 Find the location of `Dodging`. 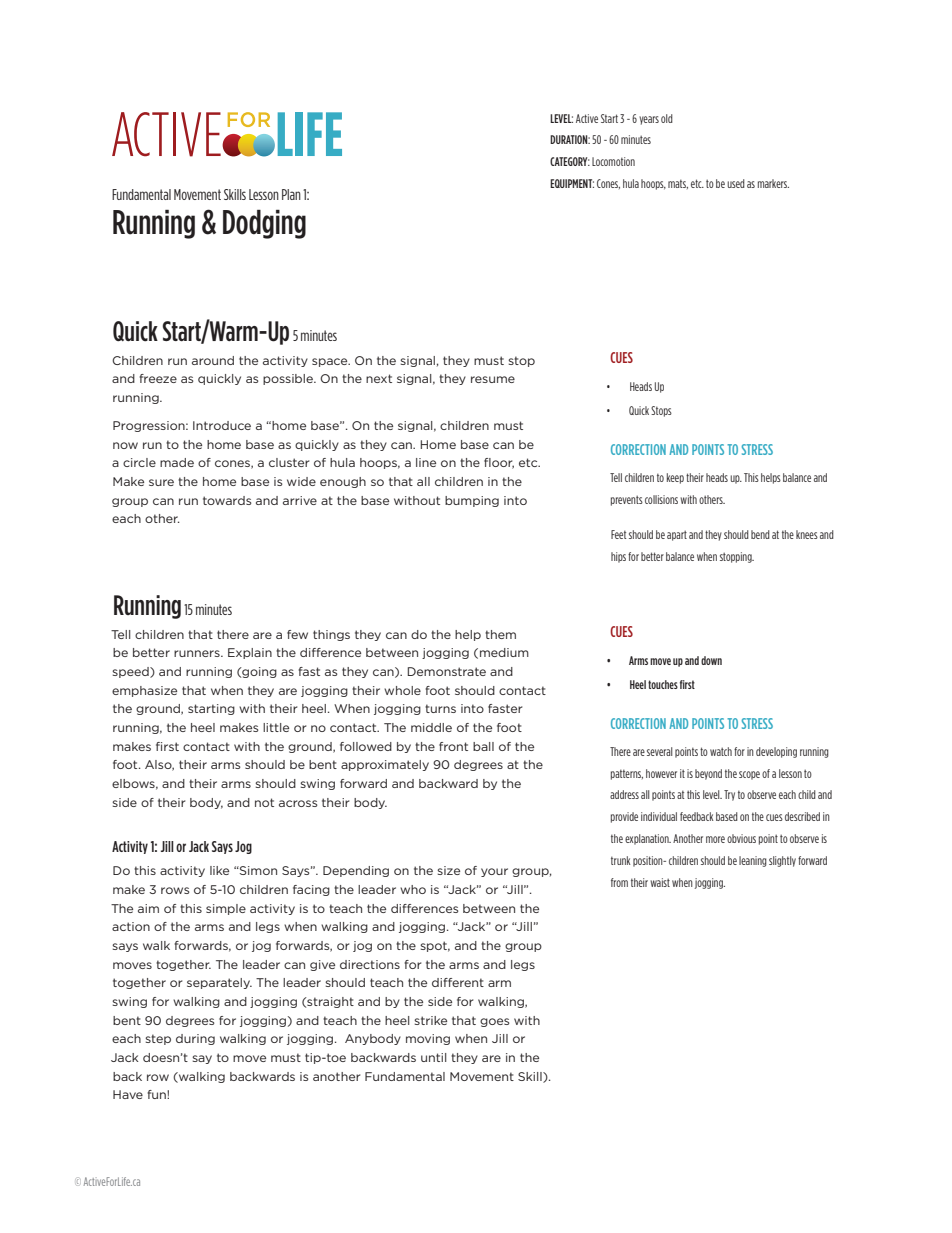

Dodging is located at coordinates (264, 224).
